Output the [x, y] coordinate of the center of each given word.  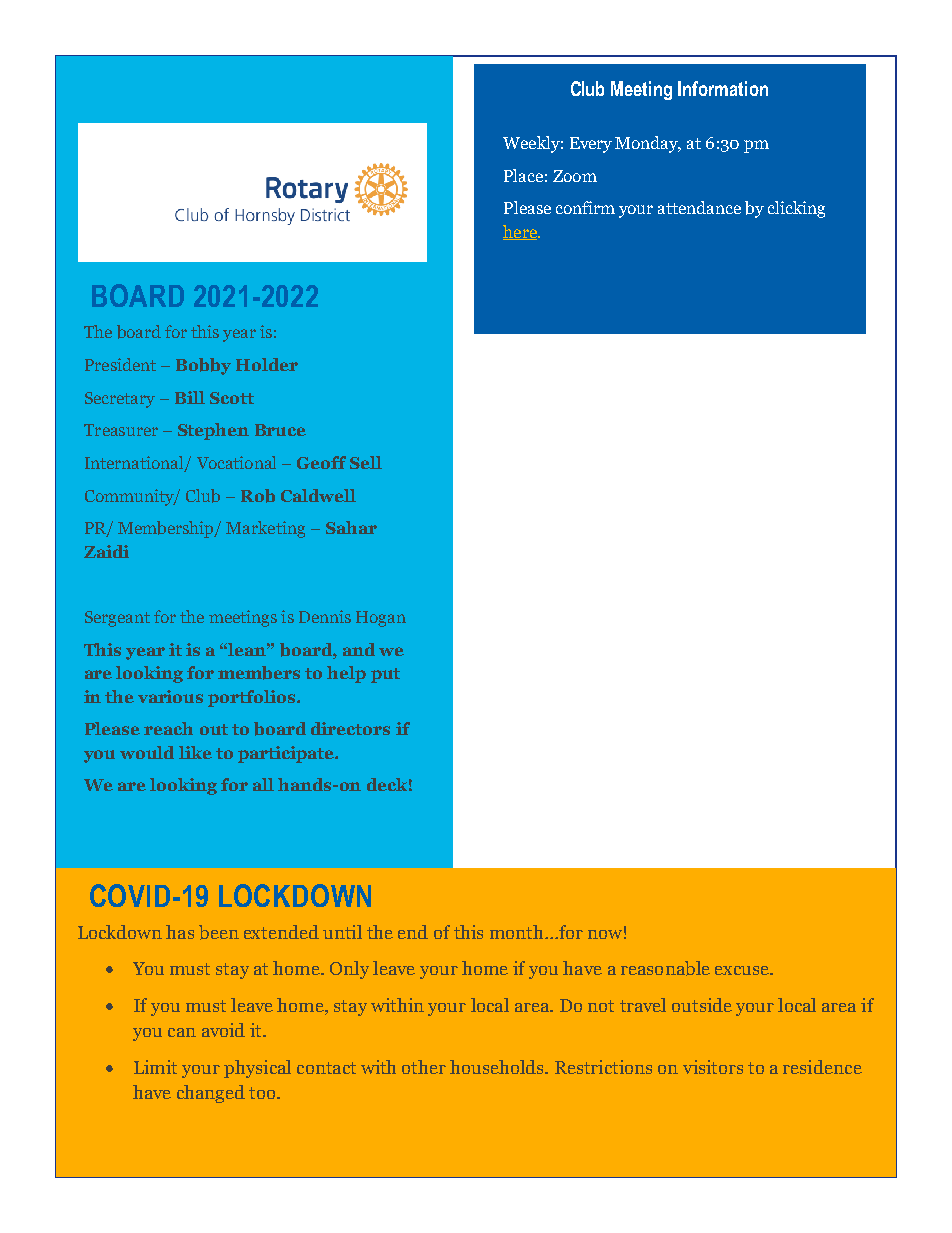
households [498, 1067]
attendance [699, 207]
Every [591, 145]
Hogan [381, 619]
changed [211, 1094]
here [521, 232]
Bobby [203, 366]
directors [350, 728]
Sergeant [117, 619]
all [263, 784]
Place [523, 175]
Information [723, 88]
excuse [743, 970]
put [385, 675]
